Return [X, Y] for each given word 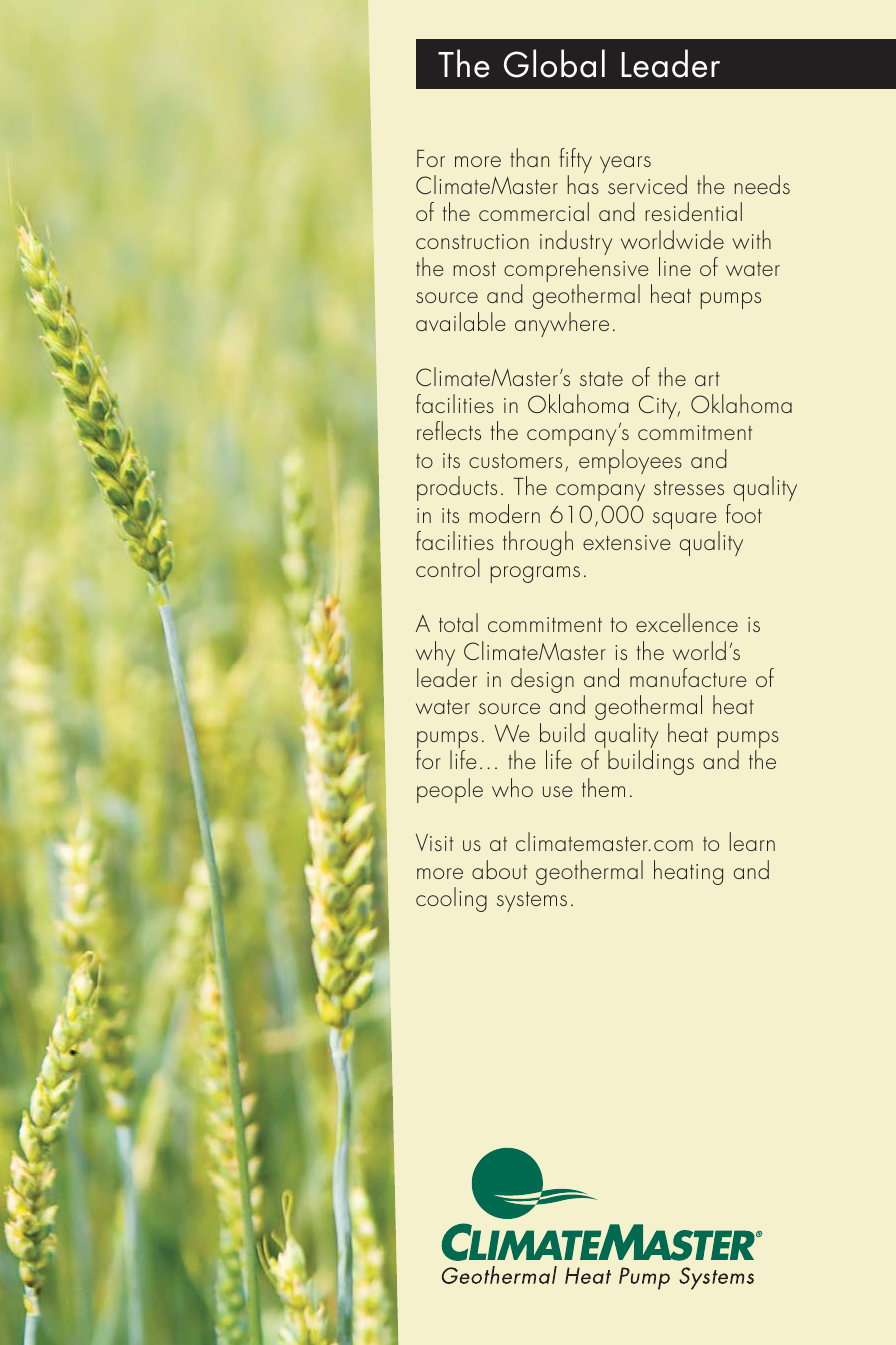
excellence [687, 622]
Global [554, 63]
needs [762, 184]
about [499, 869]
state [601, 378]
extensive [627, 542]
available [461, 321]
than [529, 157]
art [707, 379]
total [458, 622]
